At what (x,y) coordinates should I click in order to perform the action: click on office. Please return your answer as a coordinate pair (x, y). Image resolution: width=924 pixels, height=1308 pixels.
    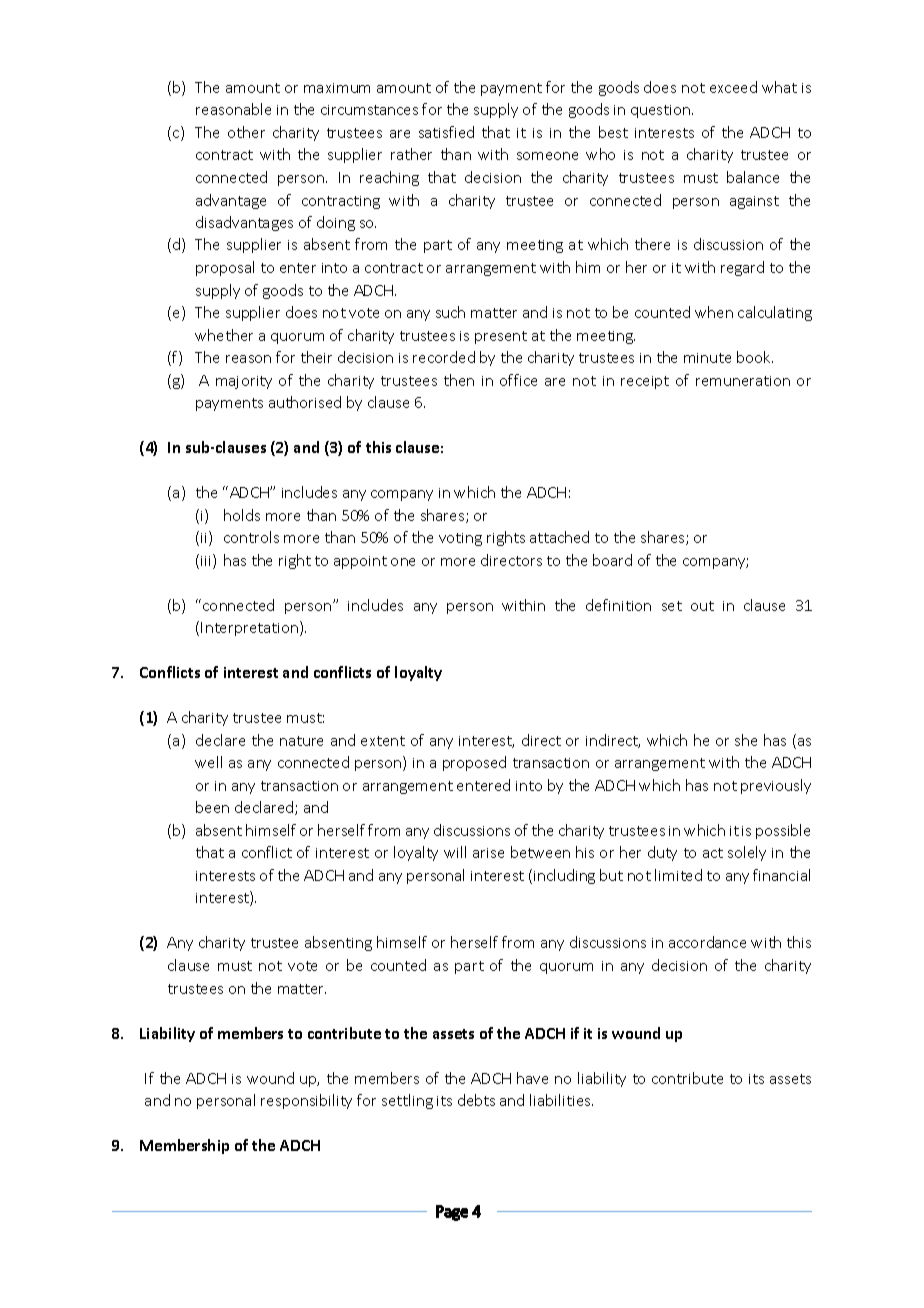
    Looking at the image, I should click on (518, 380).
